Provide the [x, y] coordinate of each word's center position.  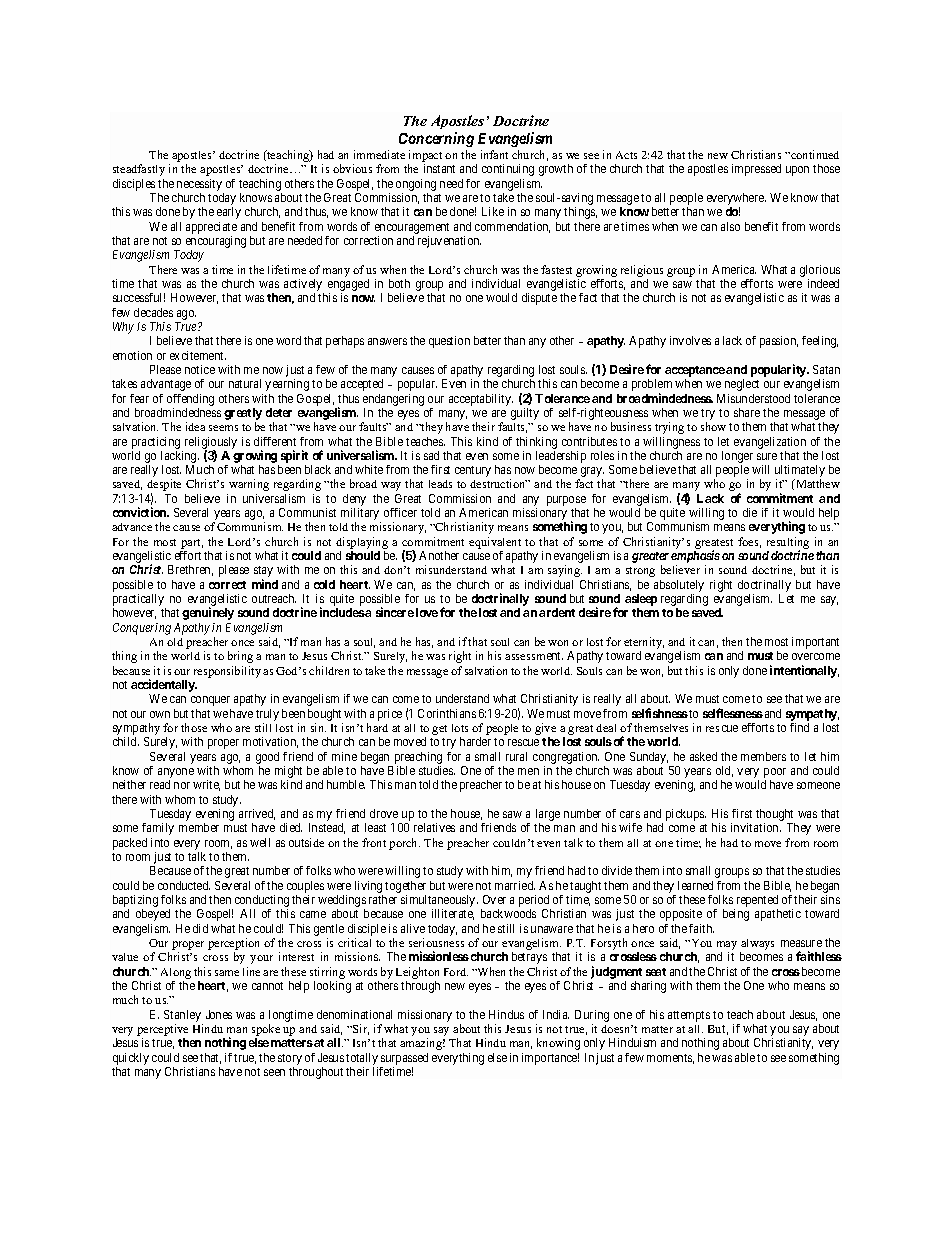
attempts [689, 1016]
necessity [200, 186]
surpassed [404, 1059]
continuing [508, 170]
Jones [219, 1014]
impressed [756, 170]
